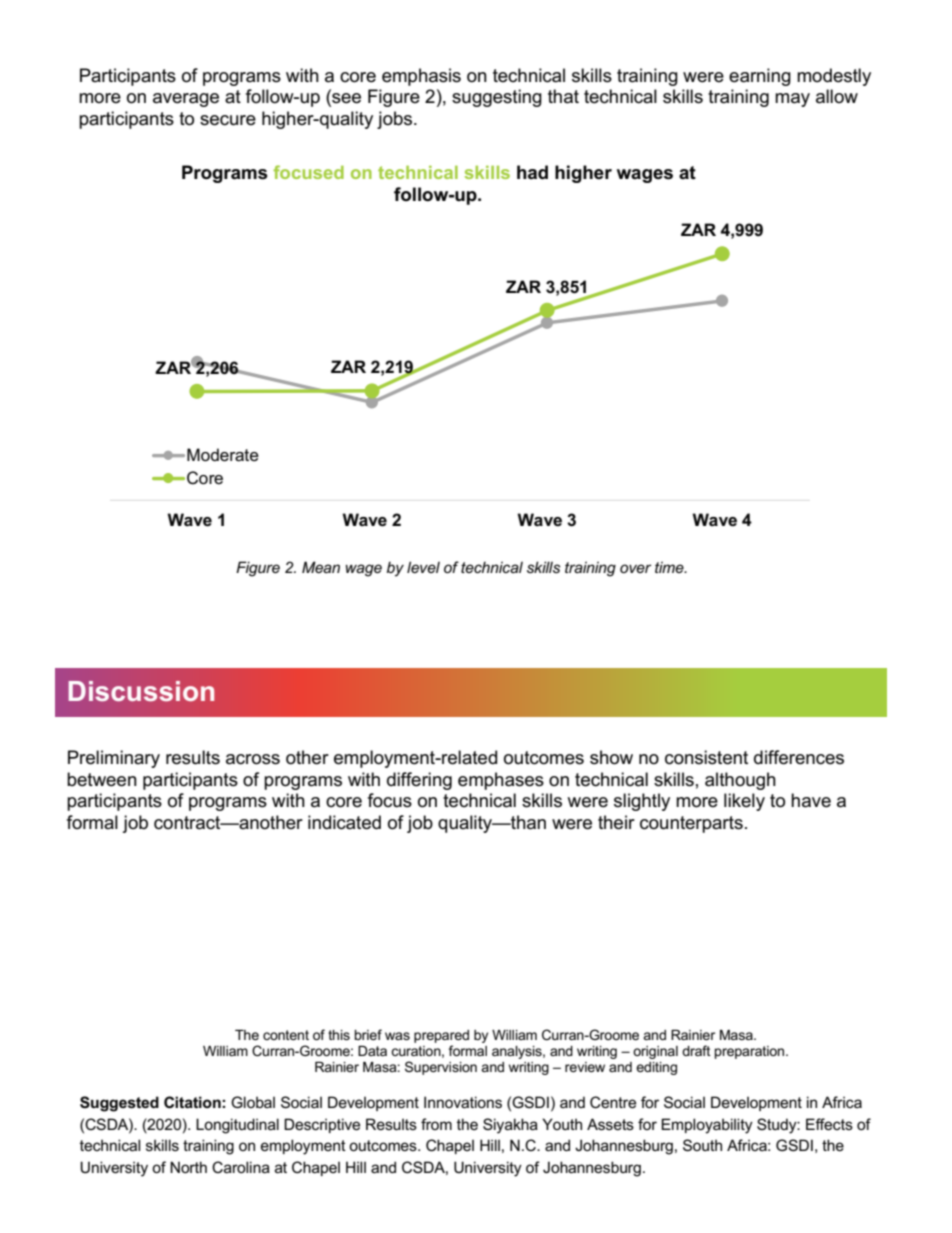  What do you see at coordinates (186, 100) in the image?
I see `average` at bounding box center [186, 100].
